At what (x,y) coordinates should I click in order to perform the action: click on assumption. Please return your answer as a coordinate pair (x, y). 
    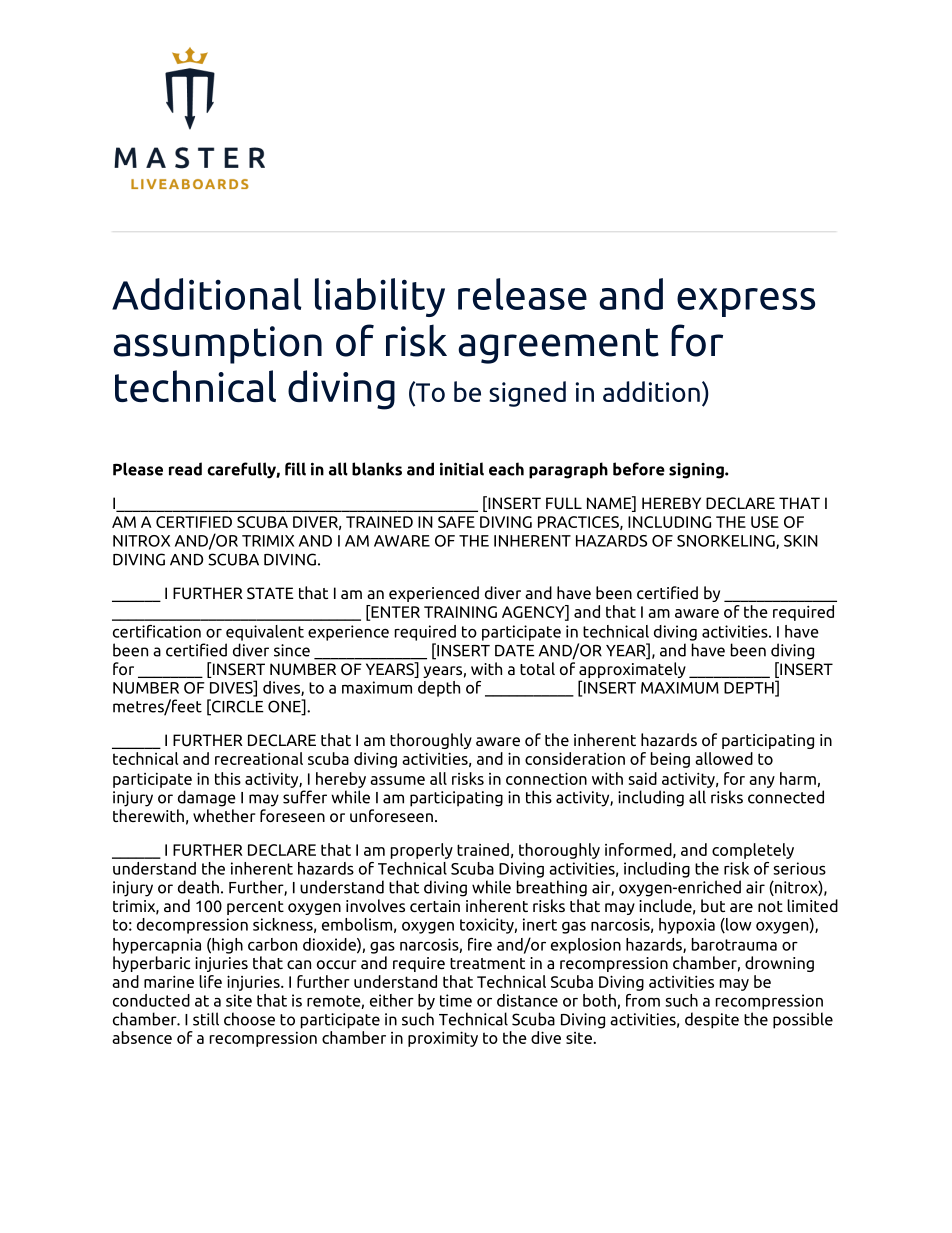
    Looking at the image, I should click on (217, 345).
